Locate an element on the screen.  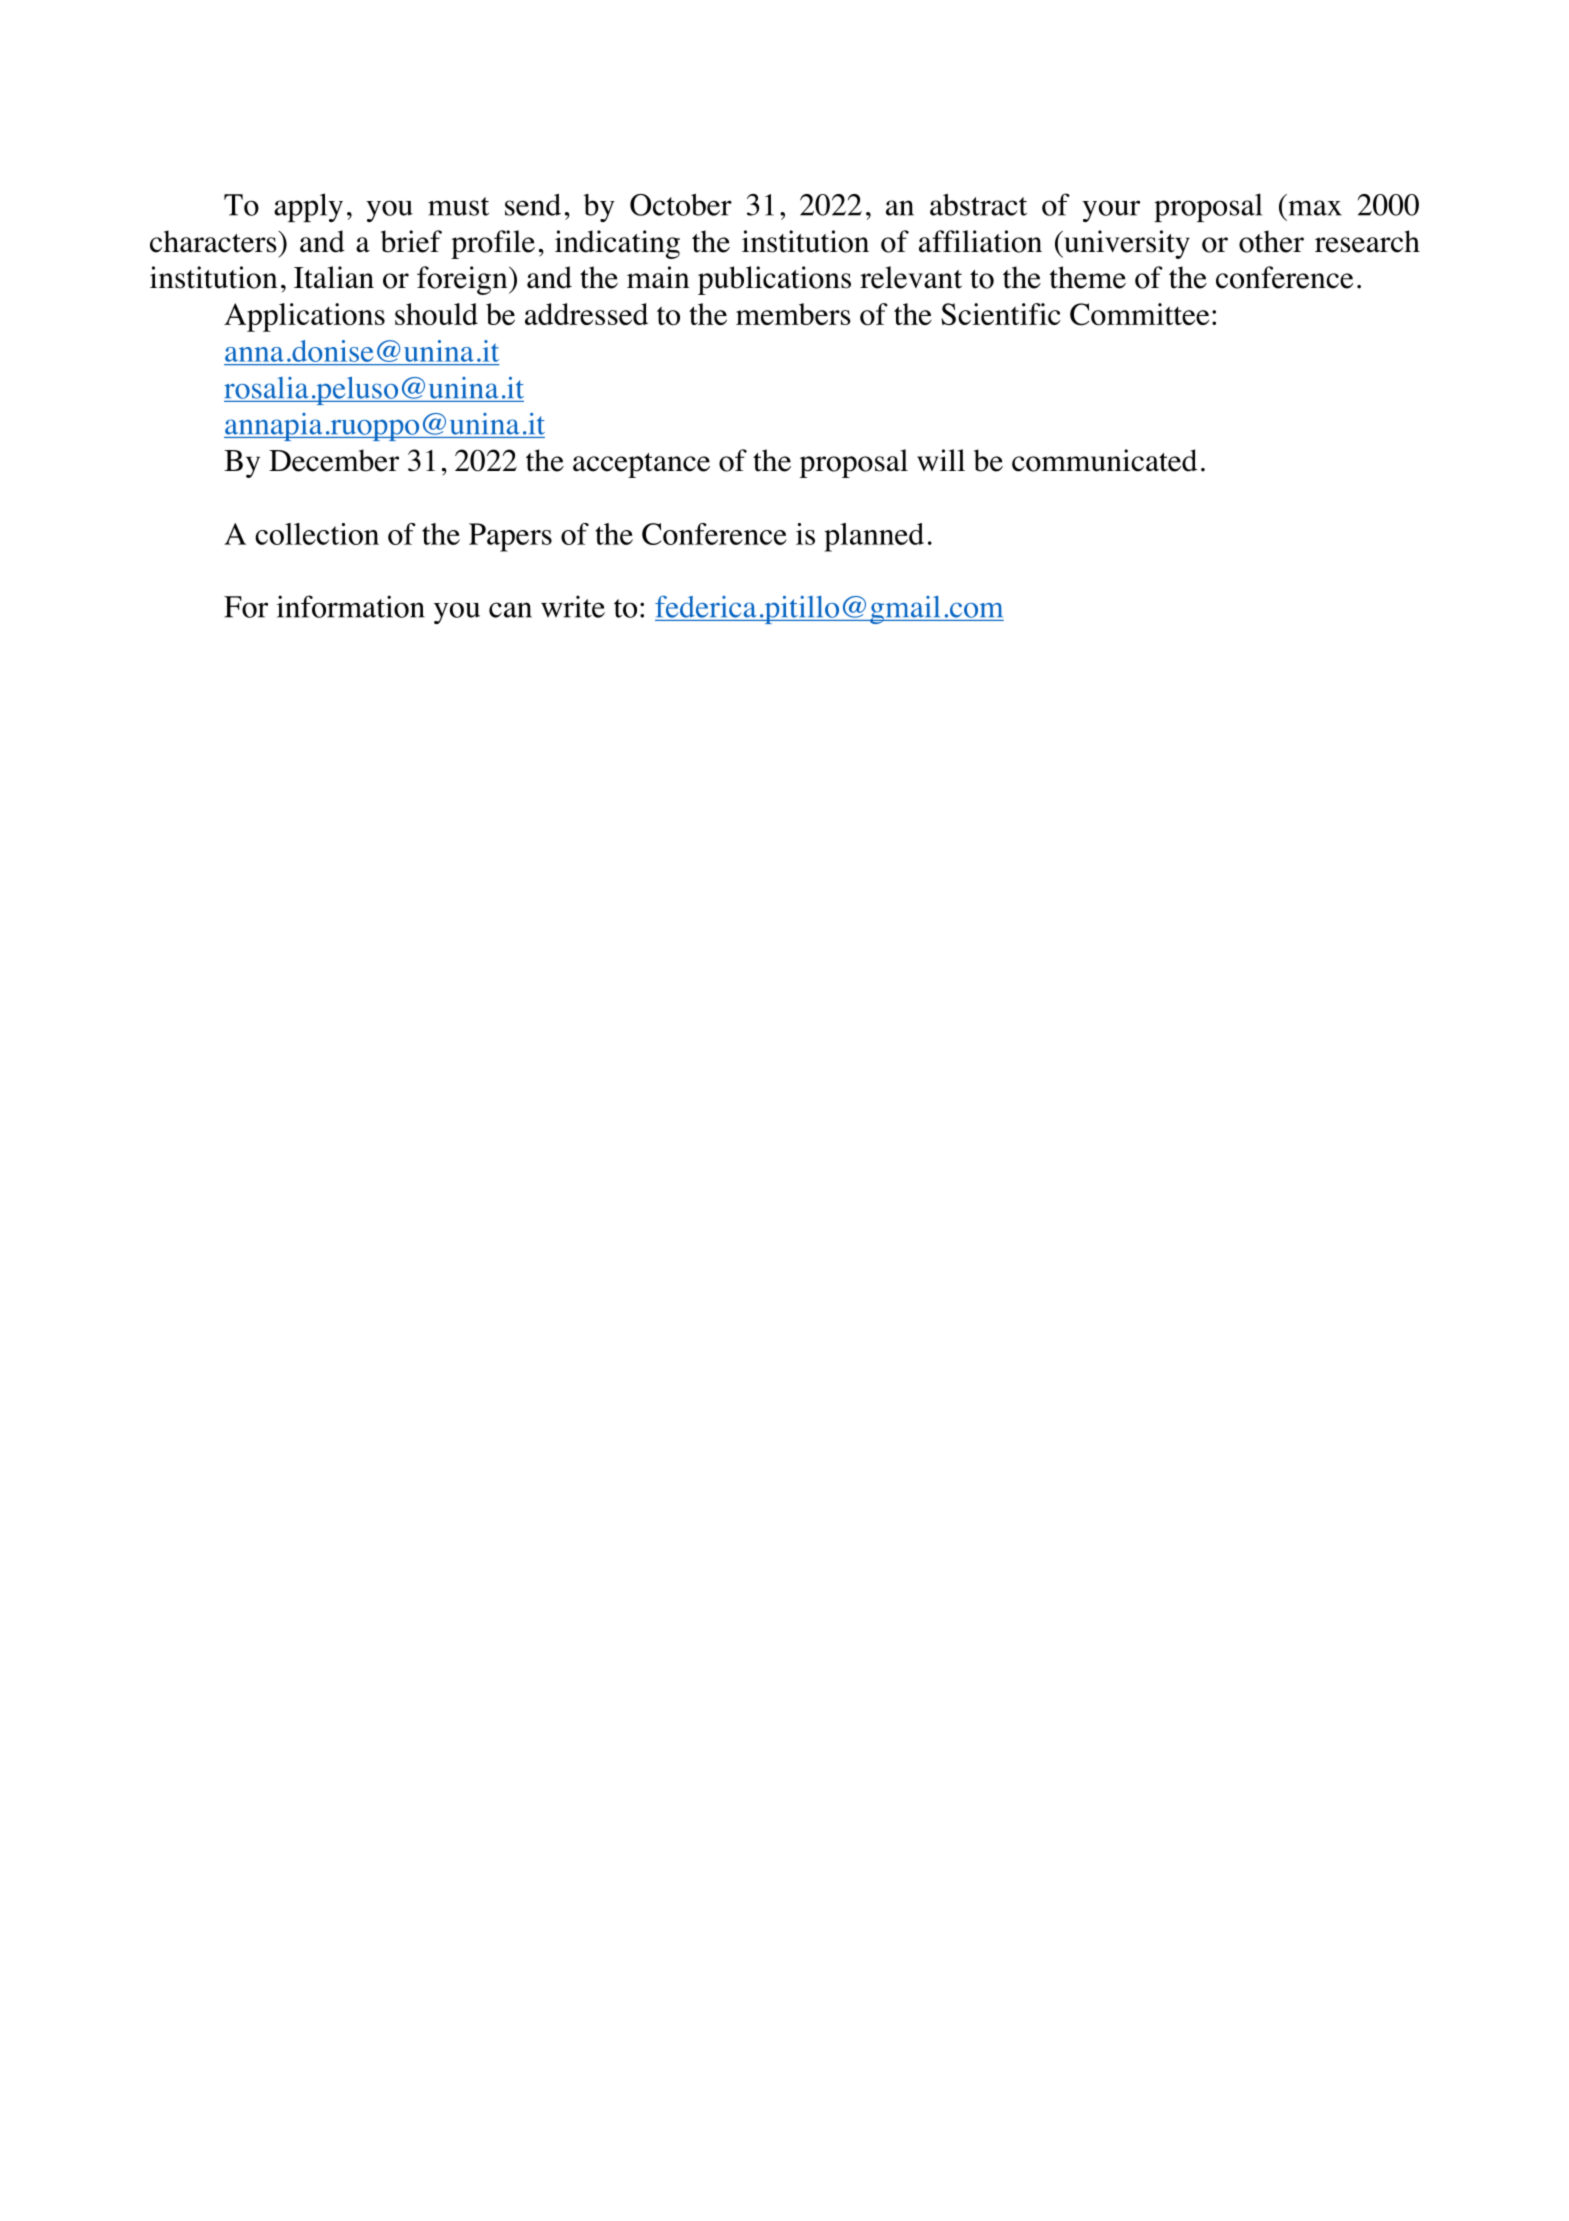
December is located at coordinates (334, 460).
